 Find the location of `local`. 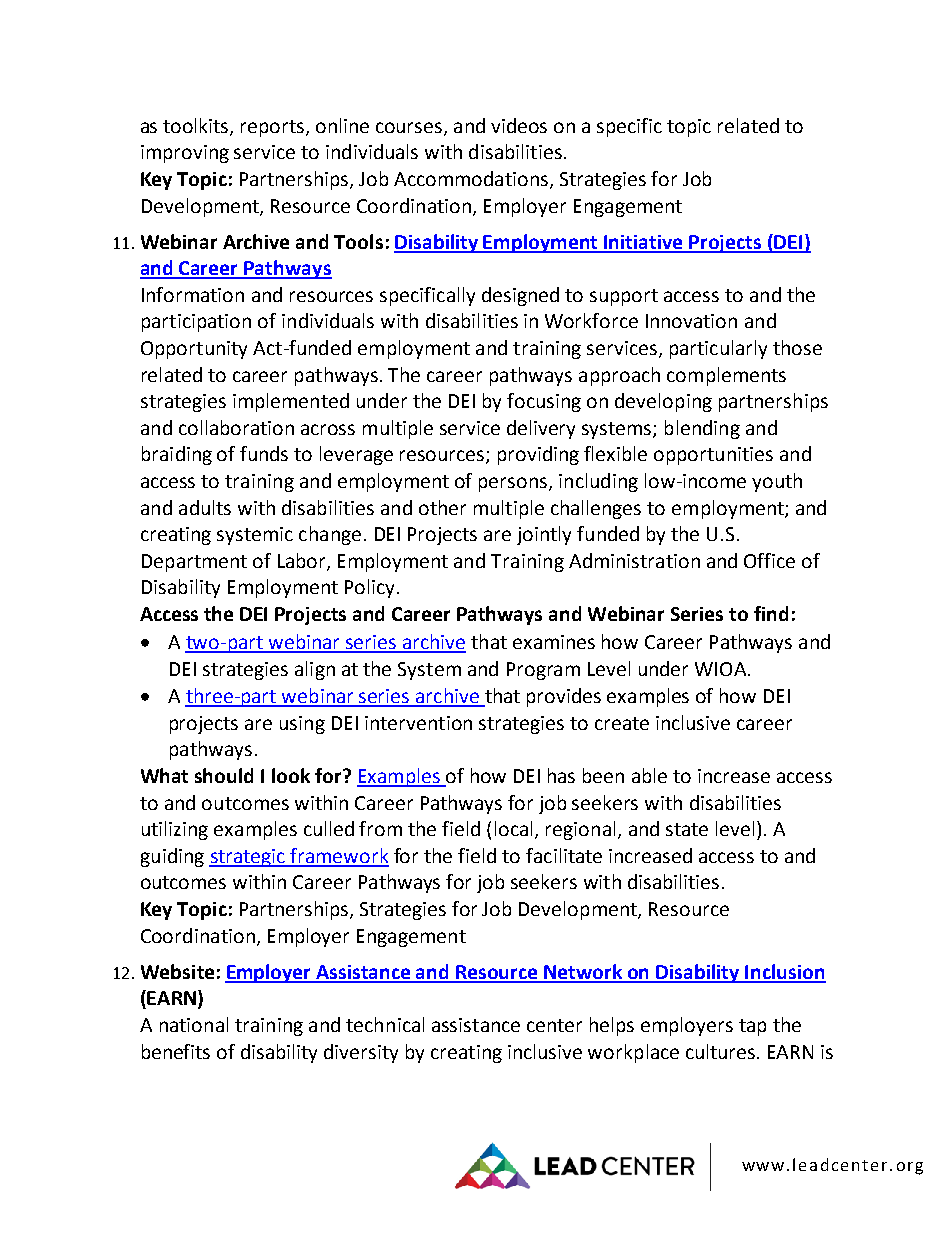

local is located at coordinates (515, 830).
